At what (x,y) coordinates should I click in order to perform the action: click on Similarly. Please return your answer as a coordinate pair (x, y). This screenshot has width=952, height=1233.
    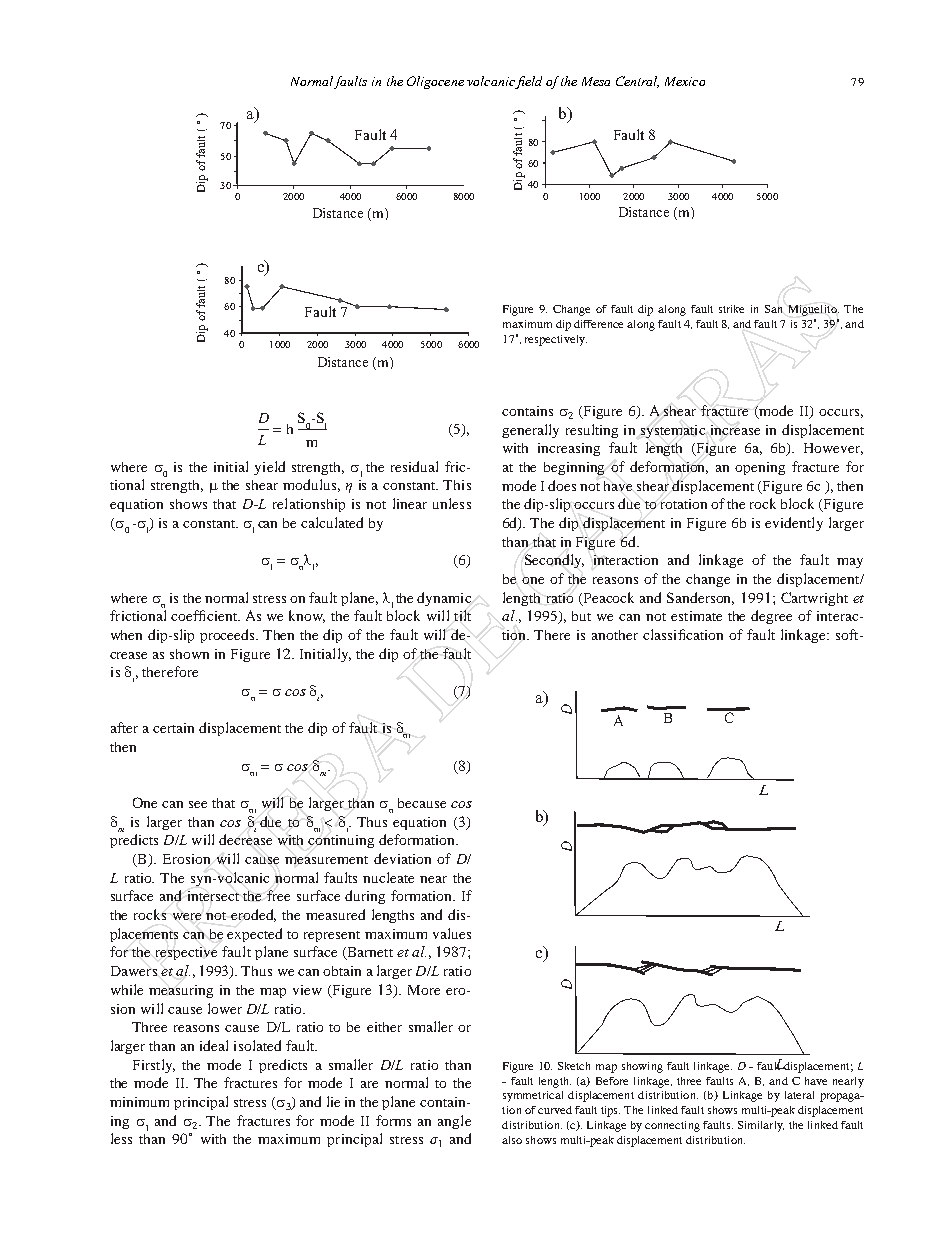
    Looking at the image, I should click on (761, 1126).
